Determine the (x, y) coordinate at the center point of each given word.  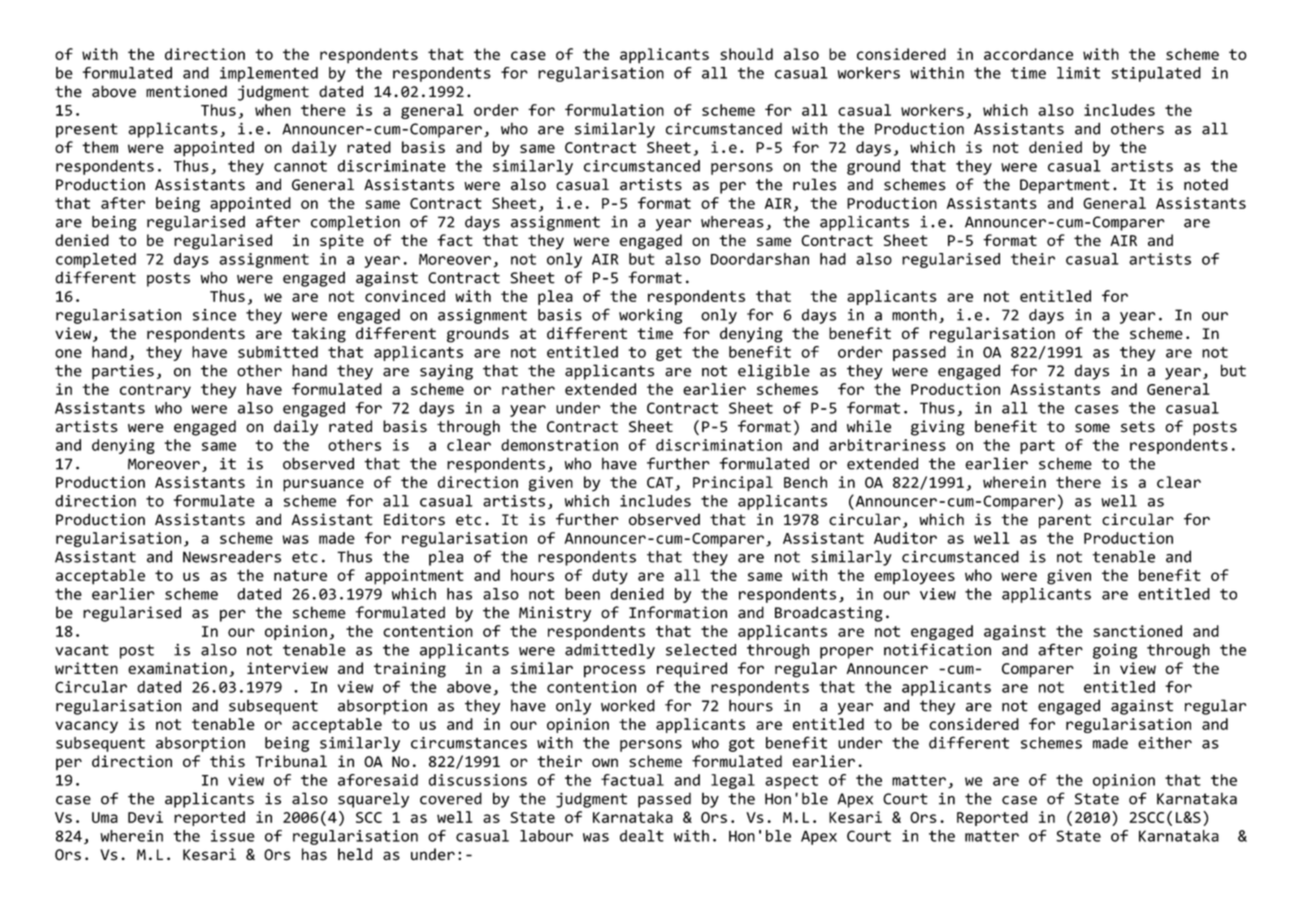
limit (1078, 73)
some (1092, 428)
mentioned (186, 91)
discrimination (719, 445)
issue (233, 836)
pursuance (323, 485)
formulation (614, 110)
